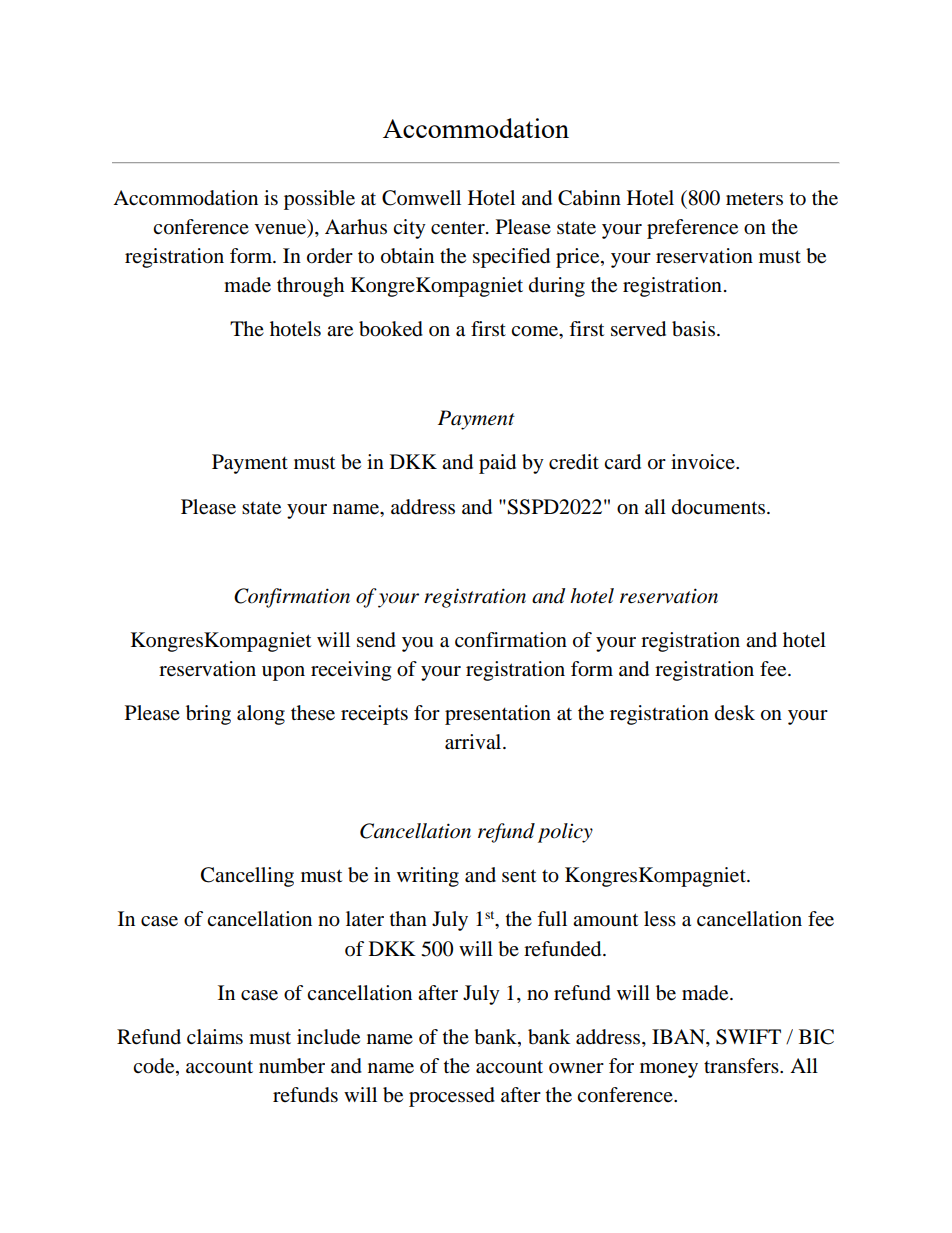 This page has width=952, height=1233. Describe the element at coordinates (428, 877) in the page. I see `writing` at that location.
